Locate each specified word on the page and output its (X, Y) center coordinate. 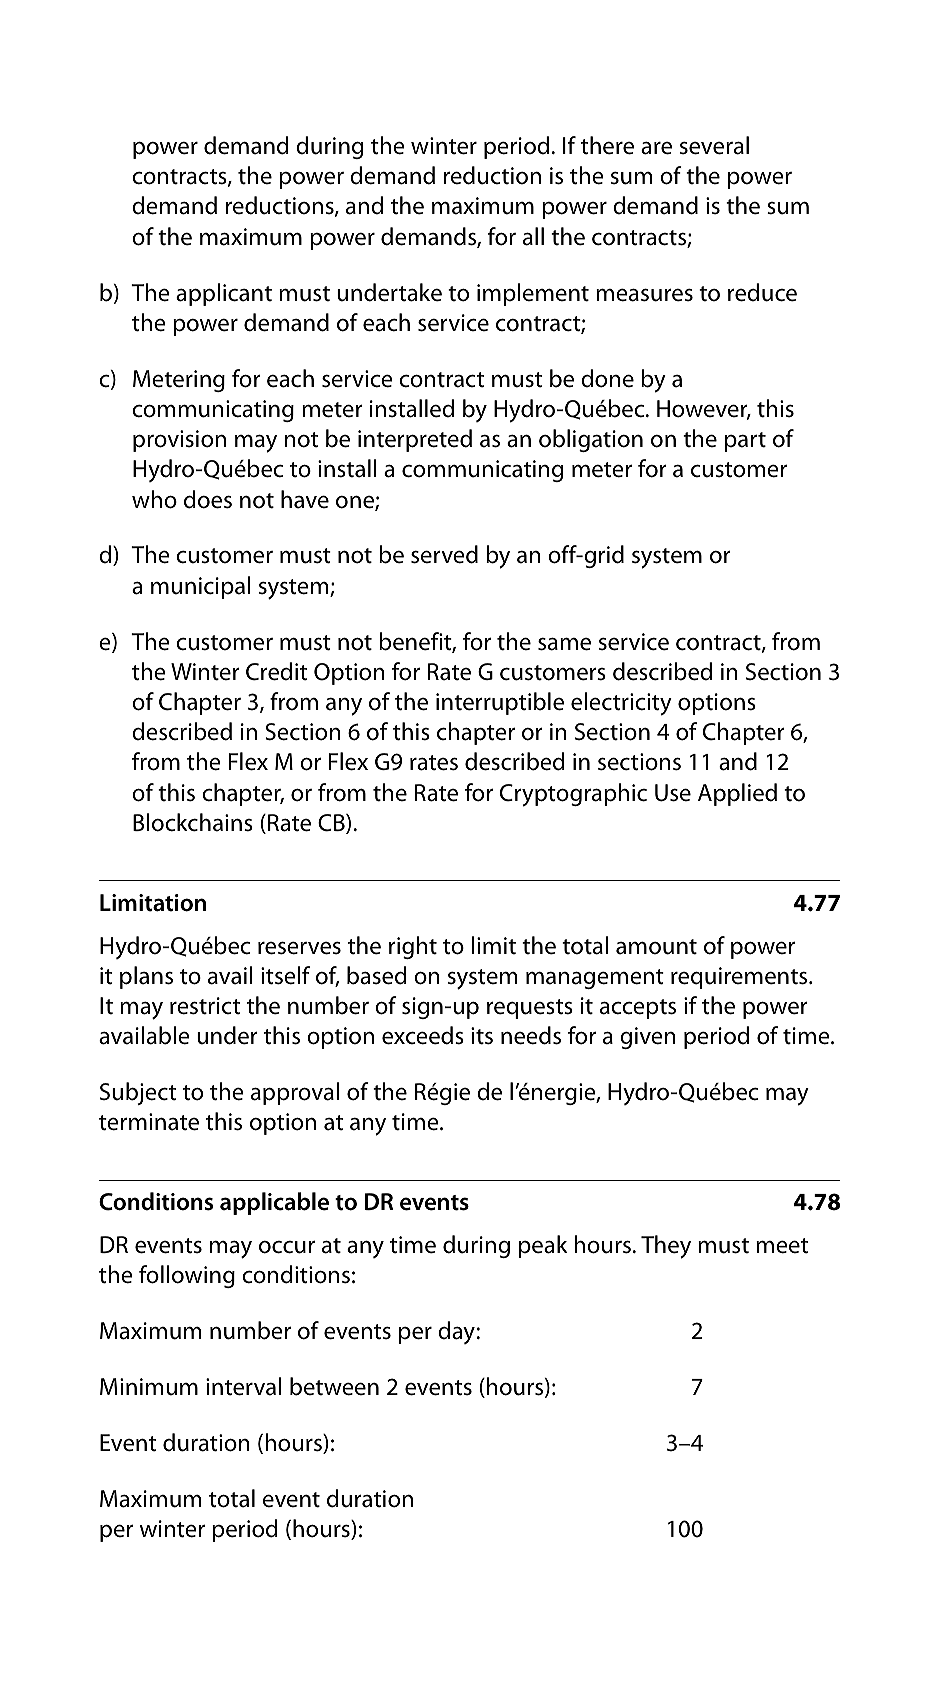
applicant (224, 294)
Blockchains (193, 822)
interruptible (500, 703)
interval (244, 1386)
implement (533, 294)
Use (673, 793)
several (714, 145)
